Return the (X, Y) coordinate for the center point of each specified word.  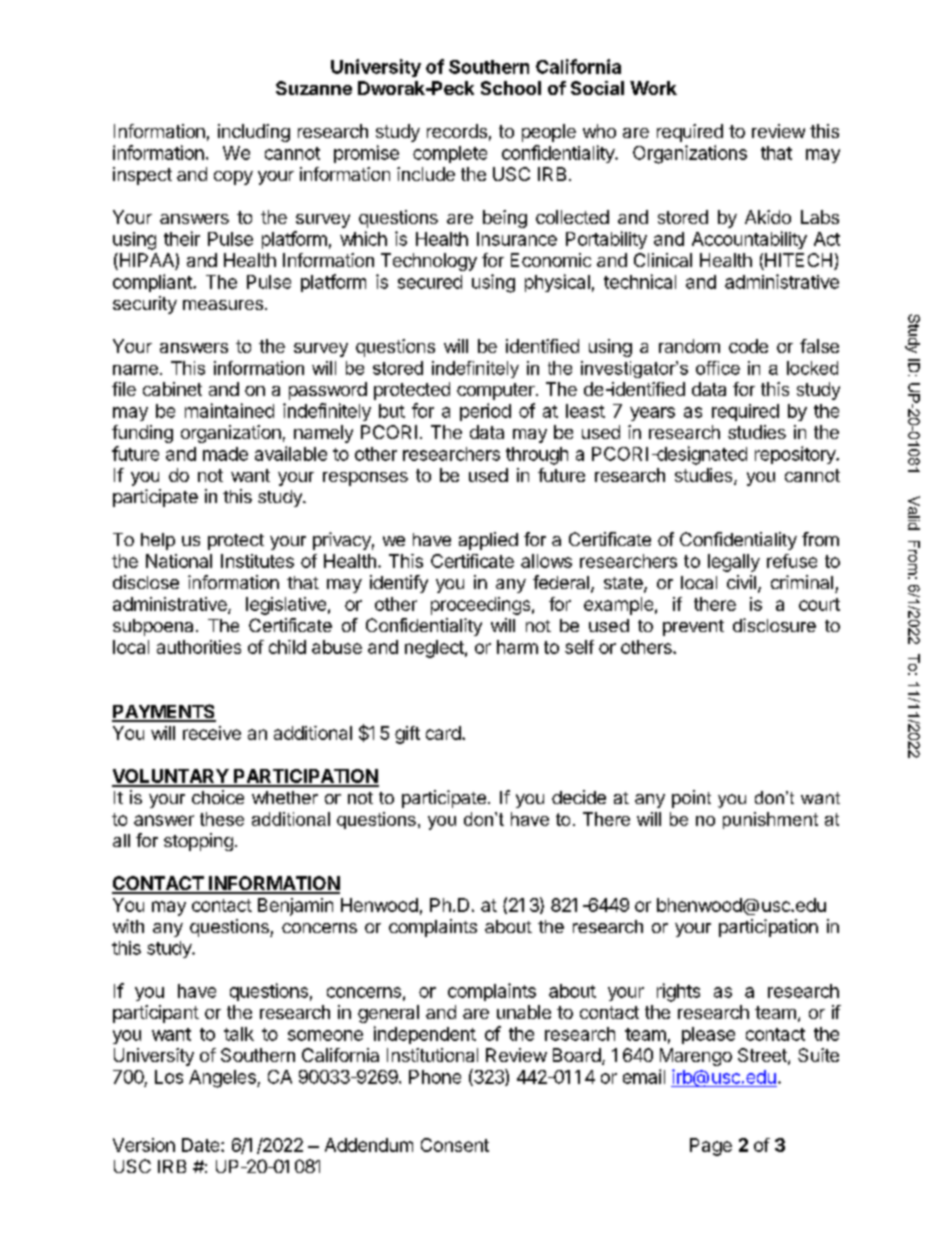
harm (517, 647)
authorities (199, 647)
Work (653, 88)
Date (202, 1145)
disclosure (774, 625)
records (457, 131)
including (254, 133)
